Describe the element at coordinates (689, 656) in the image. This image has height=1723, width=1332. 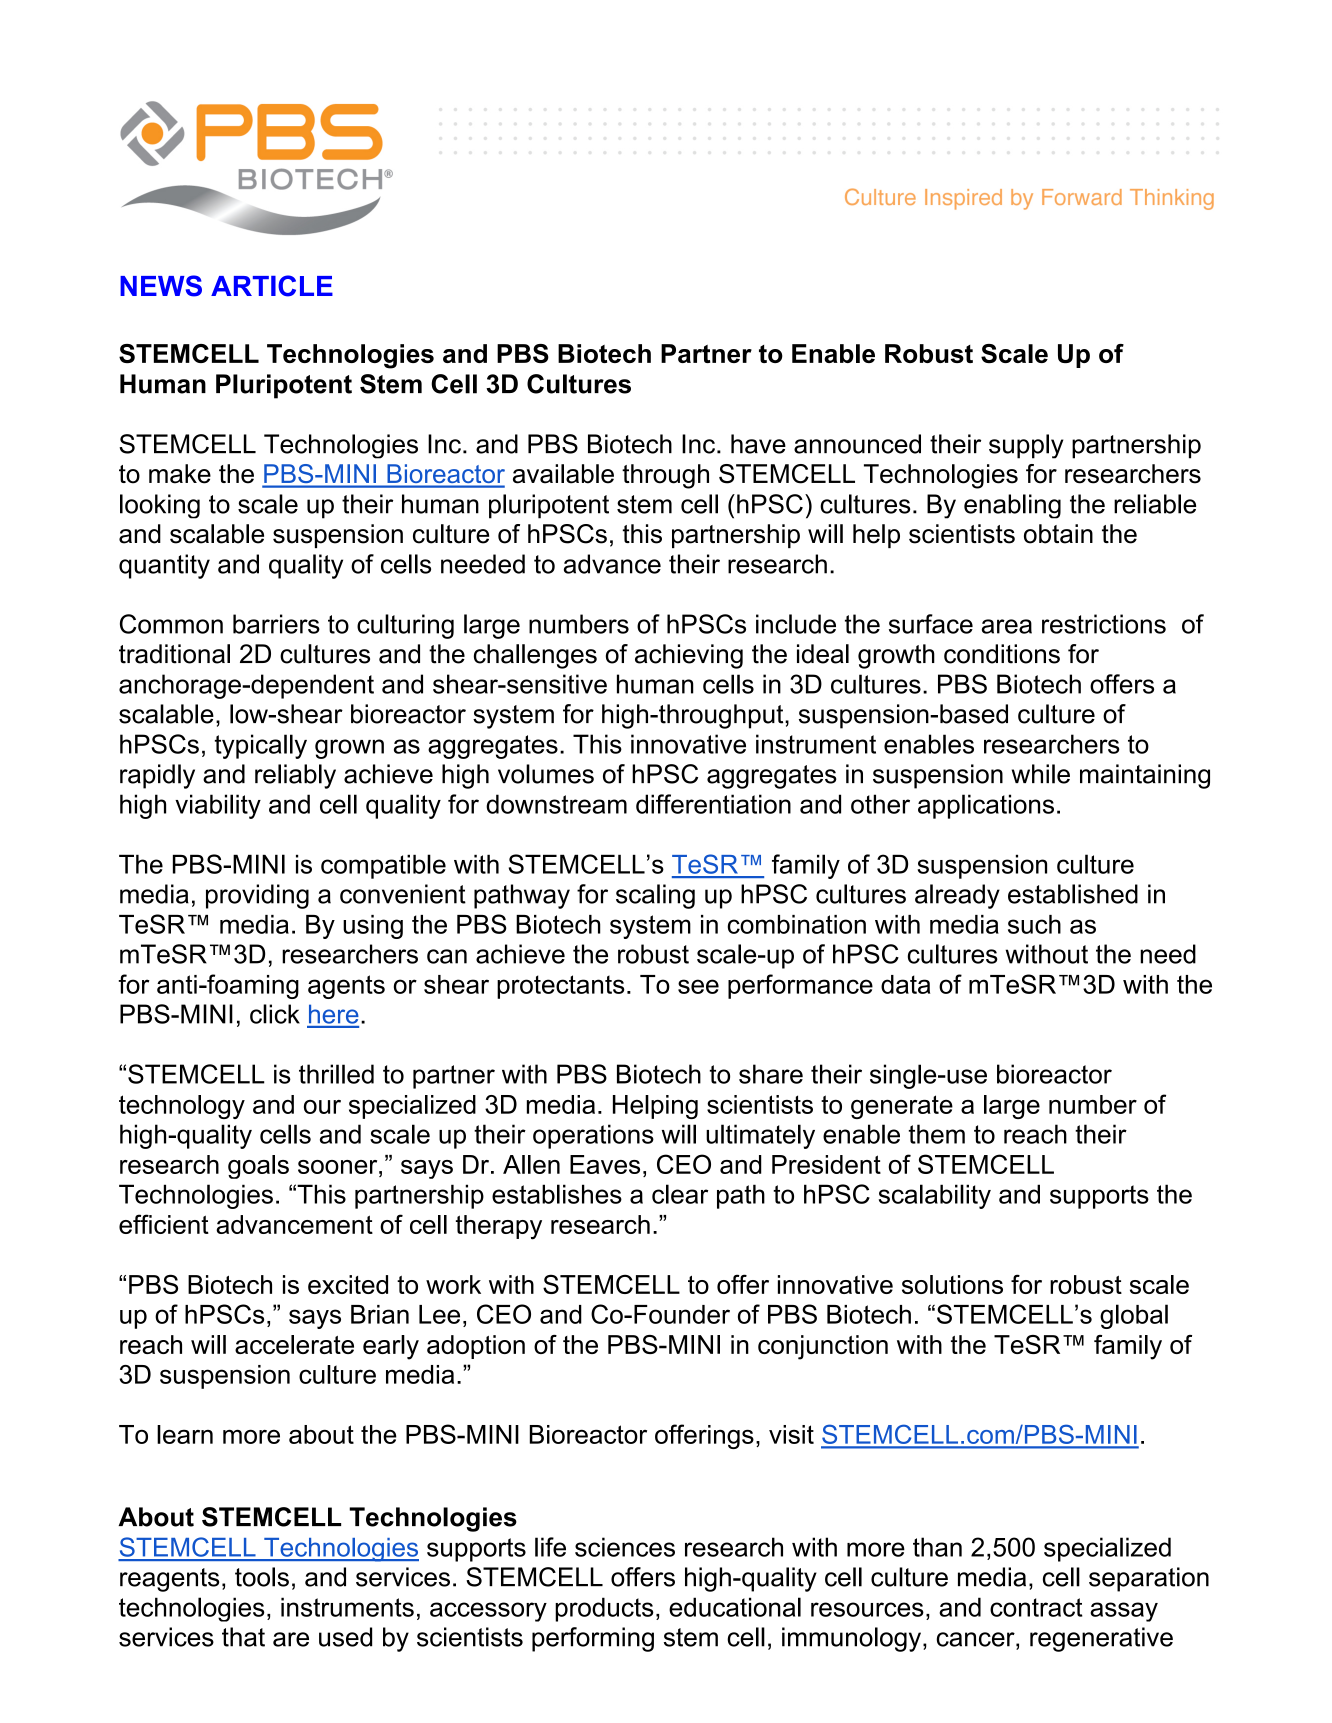
I see `achieving` at that location.
